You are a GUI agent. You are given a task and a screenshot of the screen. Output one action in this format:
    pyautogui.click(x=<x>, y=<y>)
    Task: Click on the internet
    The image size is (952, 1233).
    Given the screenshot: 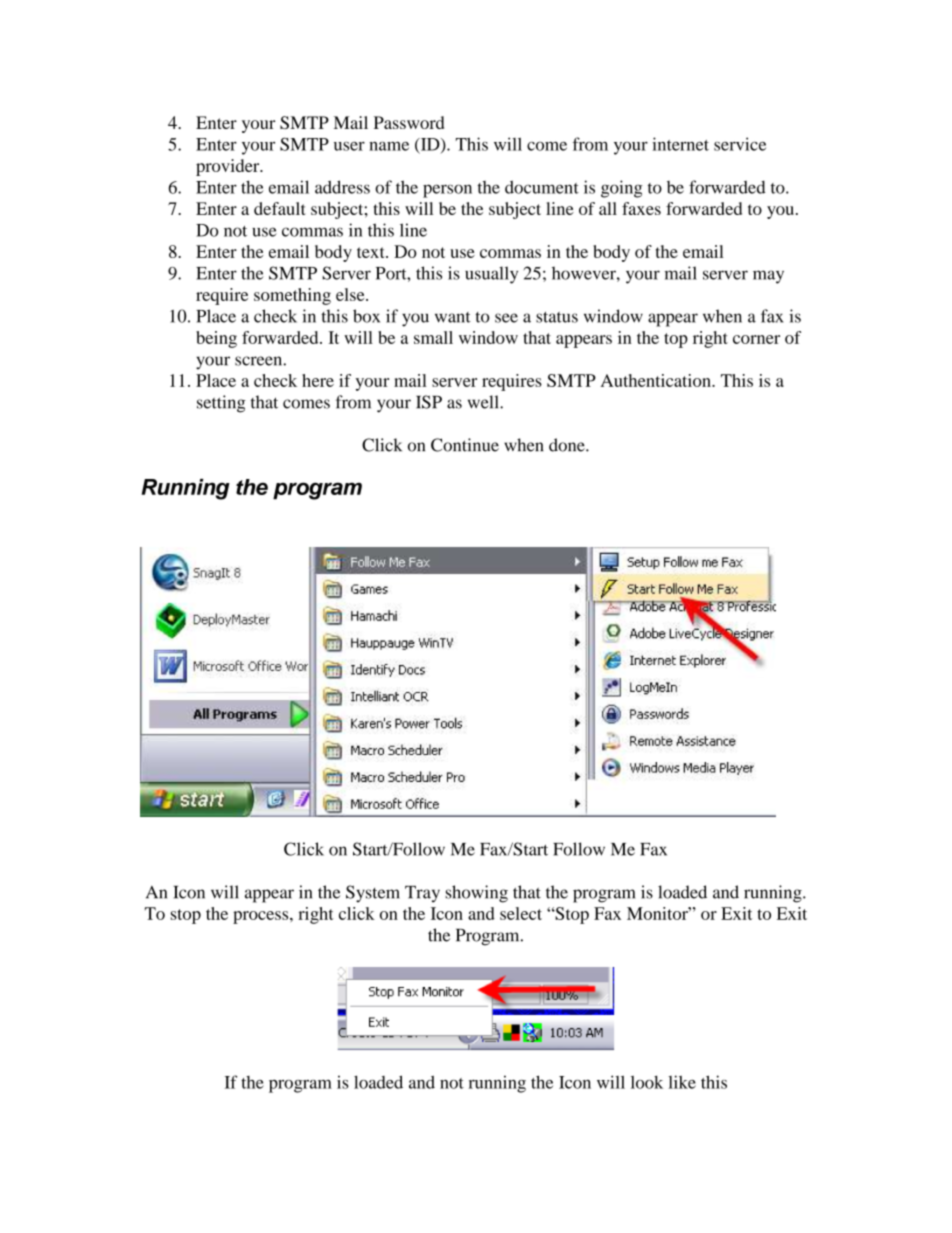 What is the action you would take?
    pyautogui.click(x=680, y=144)
